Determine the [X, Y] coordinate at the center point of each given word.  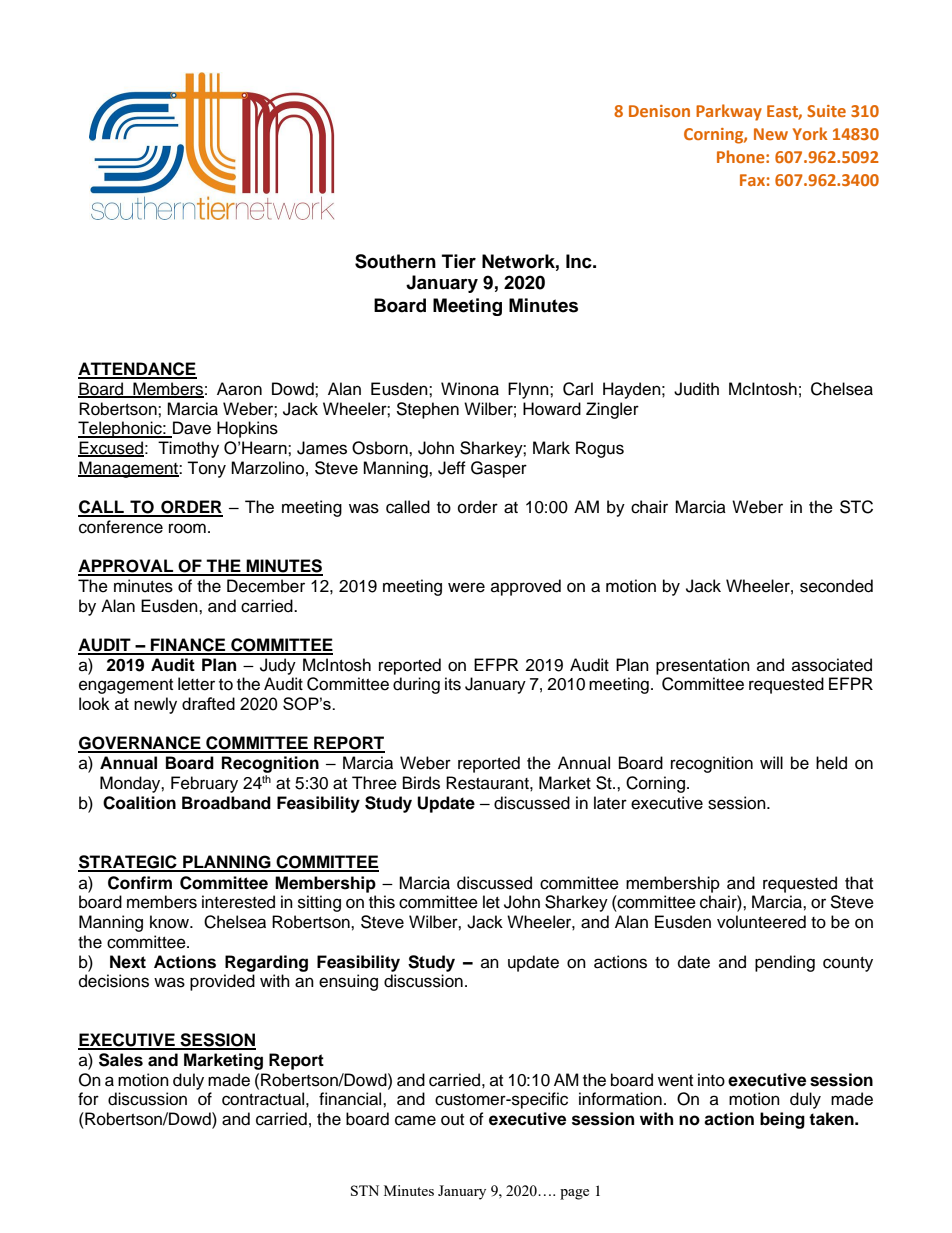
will [771, 762]
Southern [395, 261]
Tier [459, 261]
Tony [206, 469]
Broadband [226, 803]
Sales [121, 1060]
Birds [421, 783]
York [810, 133]
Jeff [452, 468]
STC [856, 507]
